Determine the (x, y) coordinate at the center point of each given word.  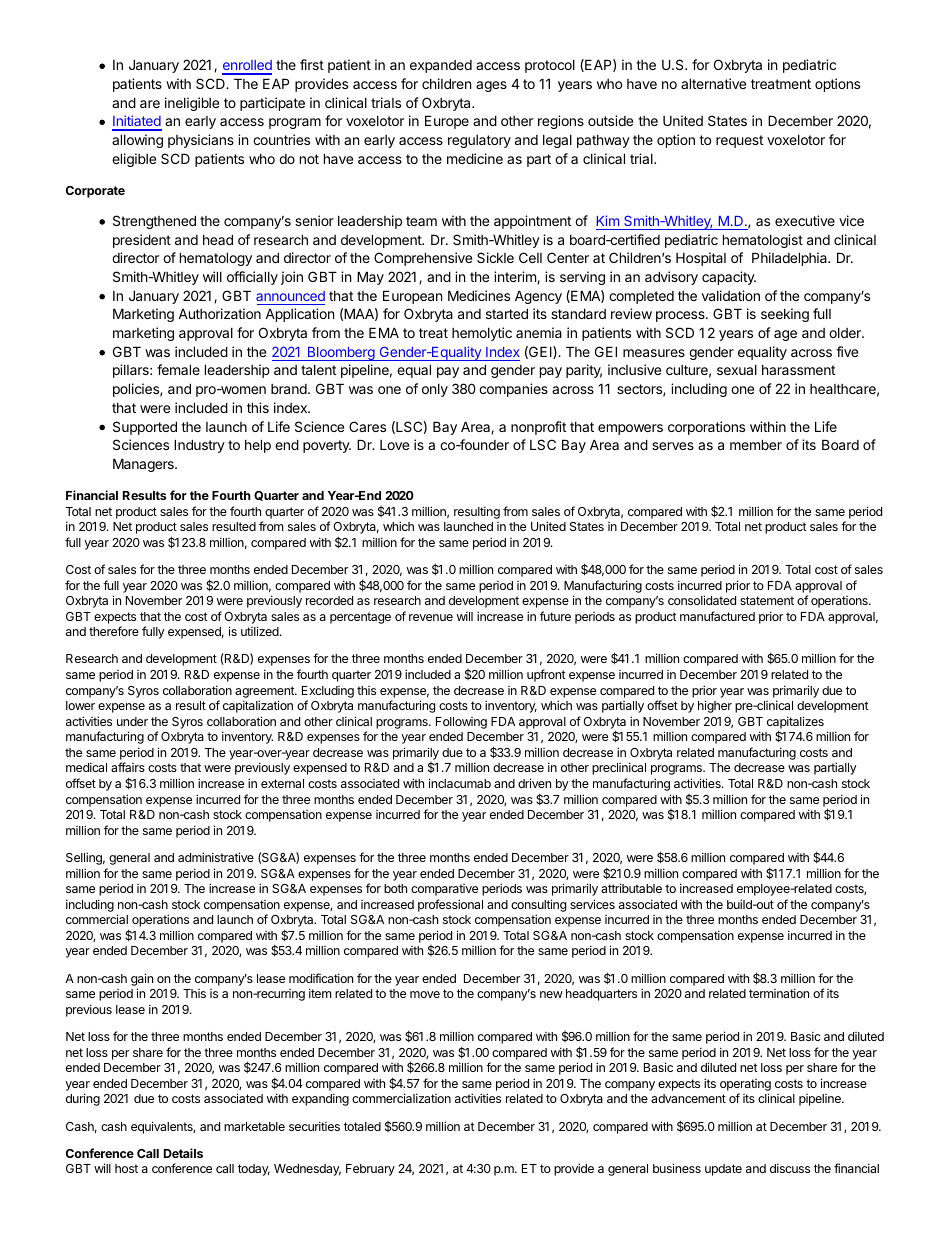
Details (183, 1153)
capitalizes (795, 723)
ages (491, 86)
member (756, 444)
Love (394, 445)
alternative (713, 83)
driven (534, 783)
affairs (128, 767)
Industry (199, 446)
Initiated (137, 122)
